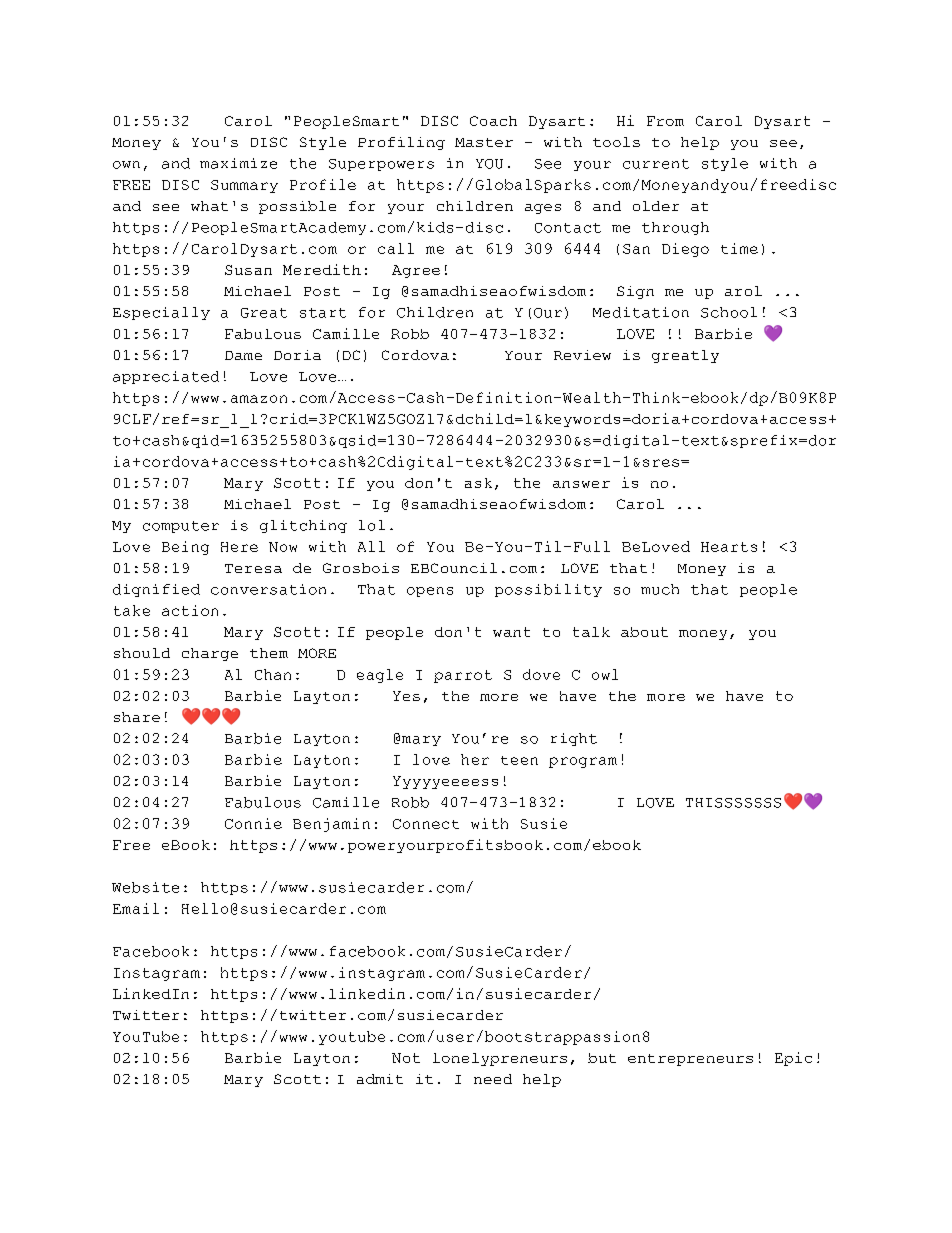 This document has height=1233, width=952. Describe the element at coordinates (583, 762) in the document. I see `program` at that location.
